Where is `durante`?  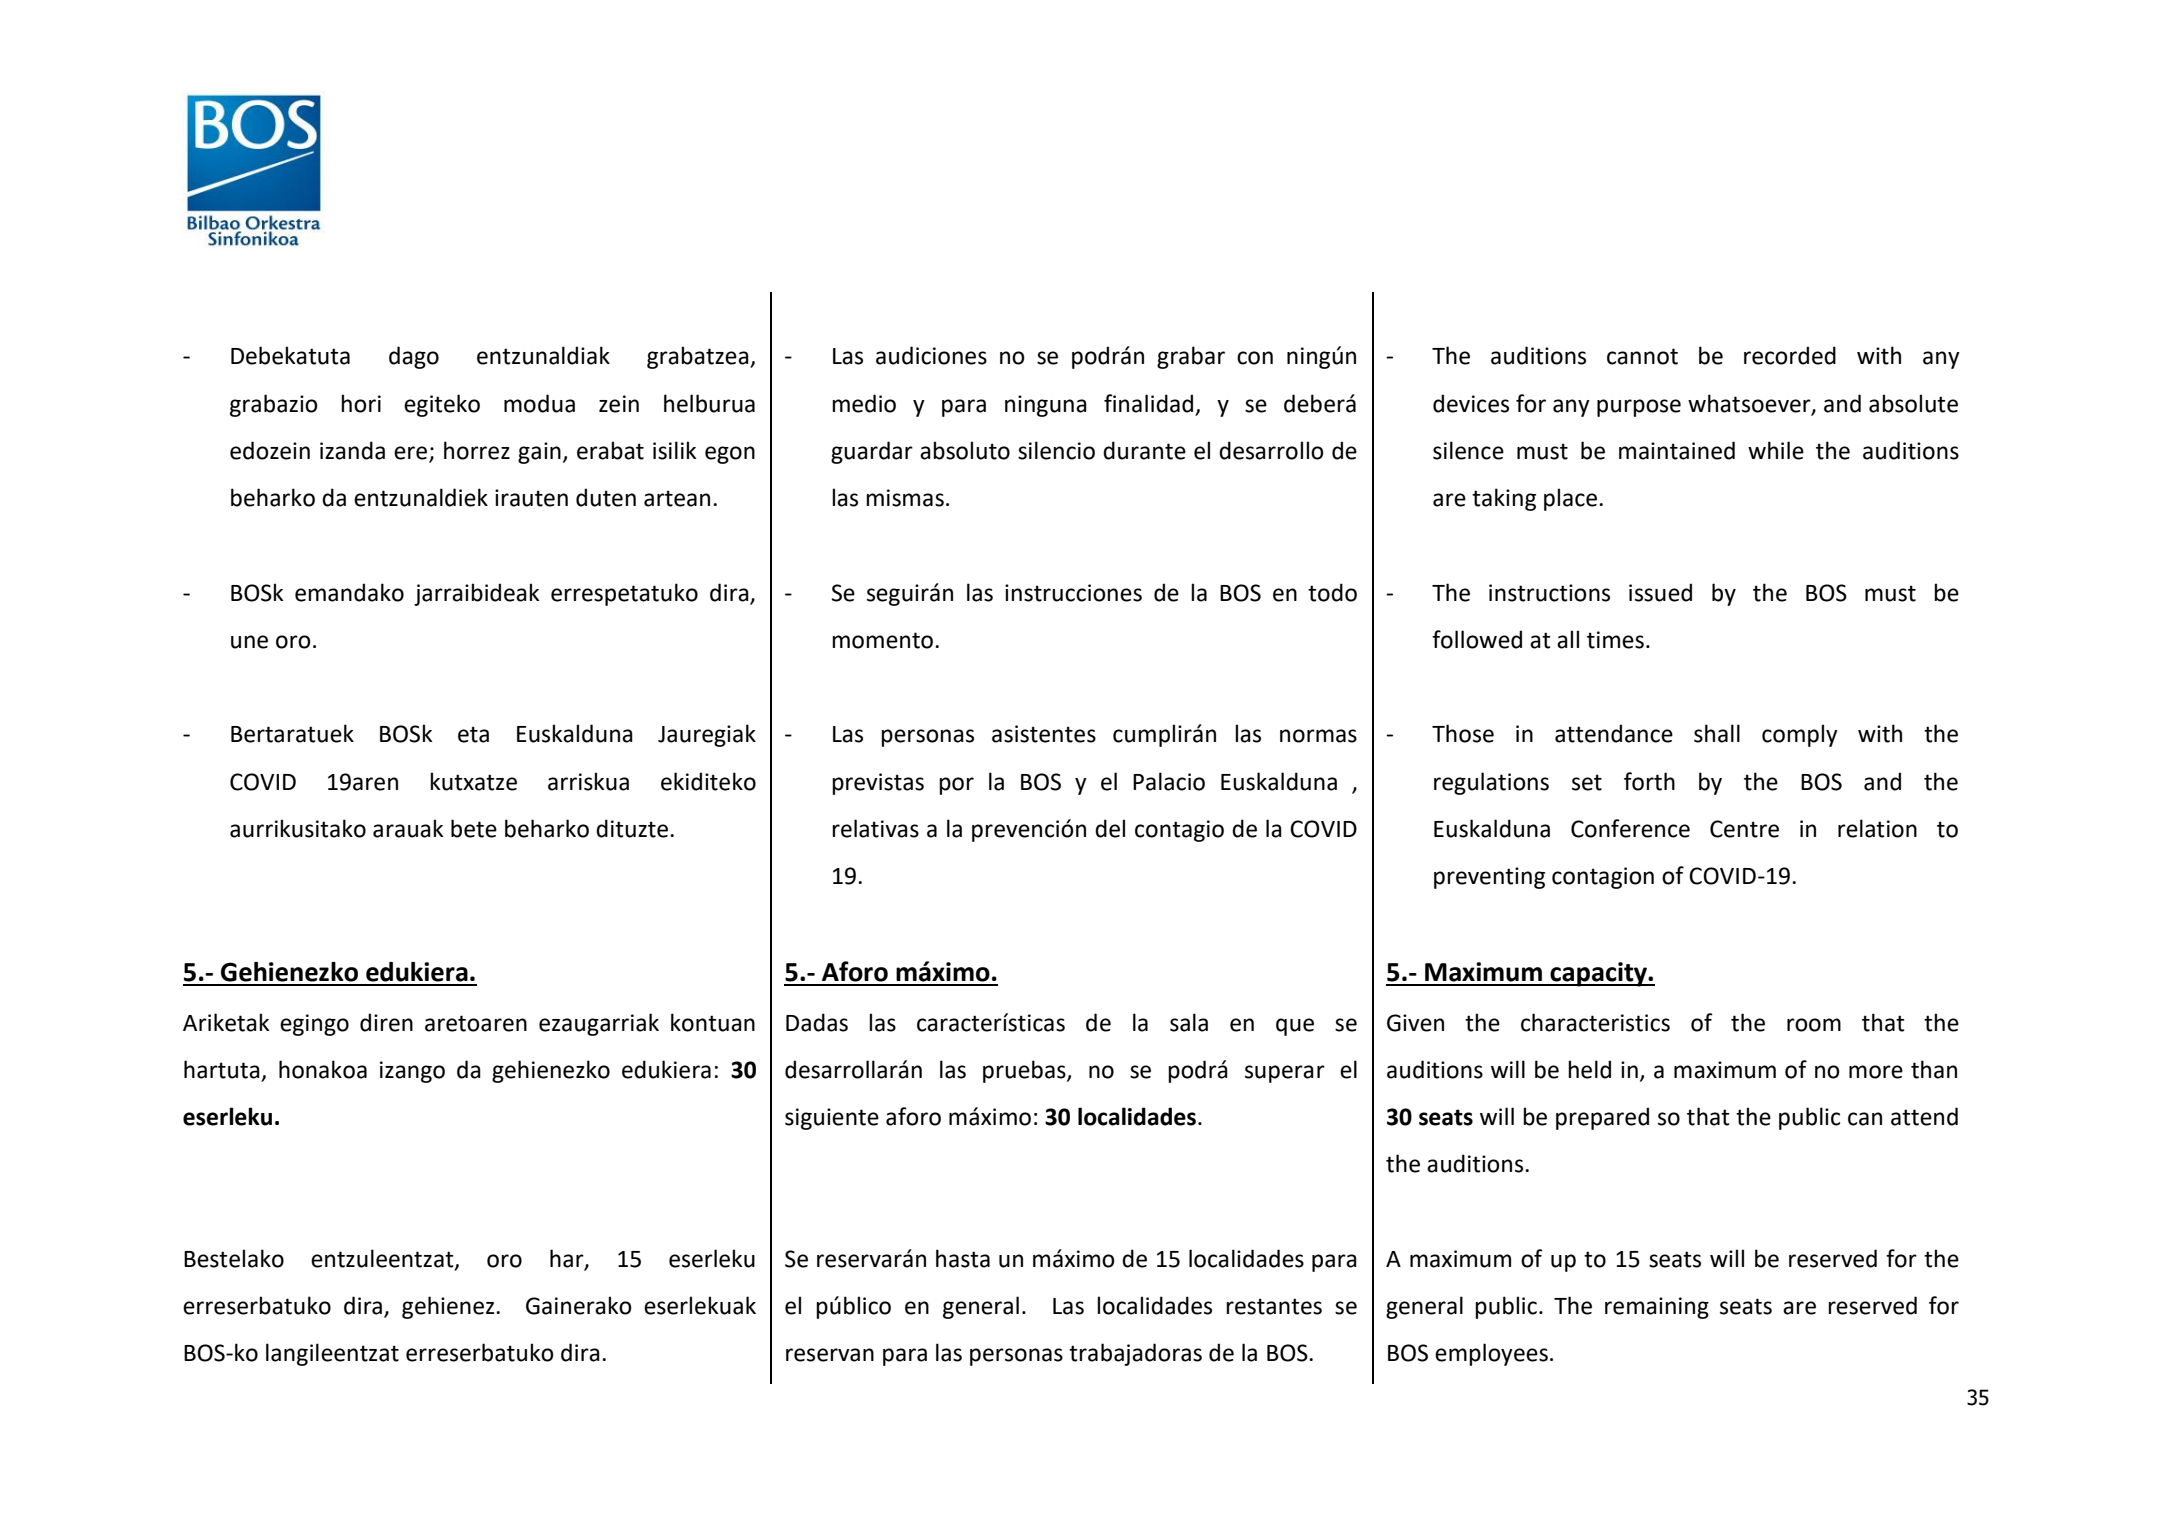
durante is located at coordinates (1144, 450).
